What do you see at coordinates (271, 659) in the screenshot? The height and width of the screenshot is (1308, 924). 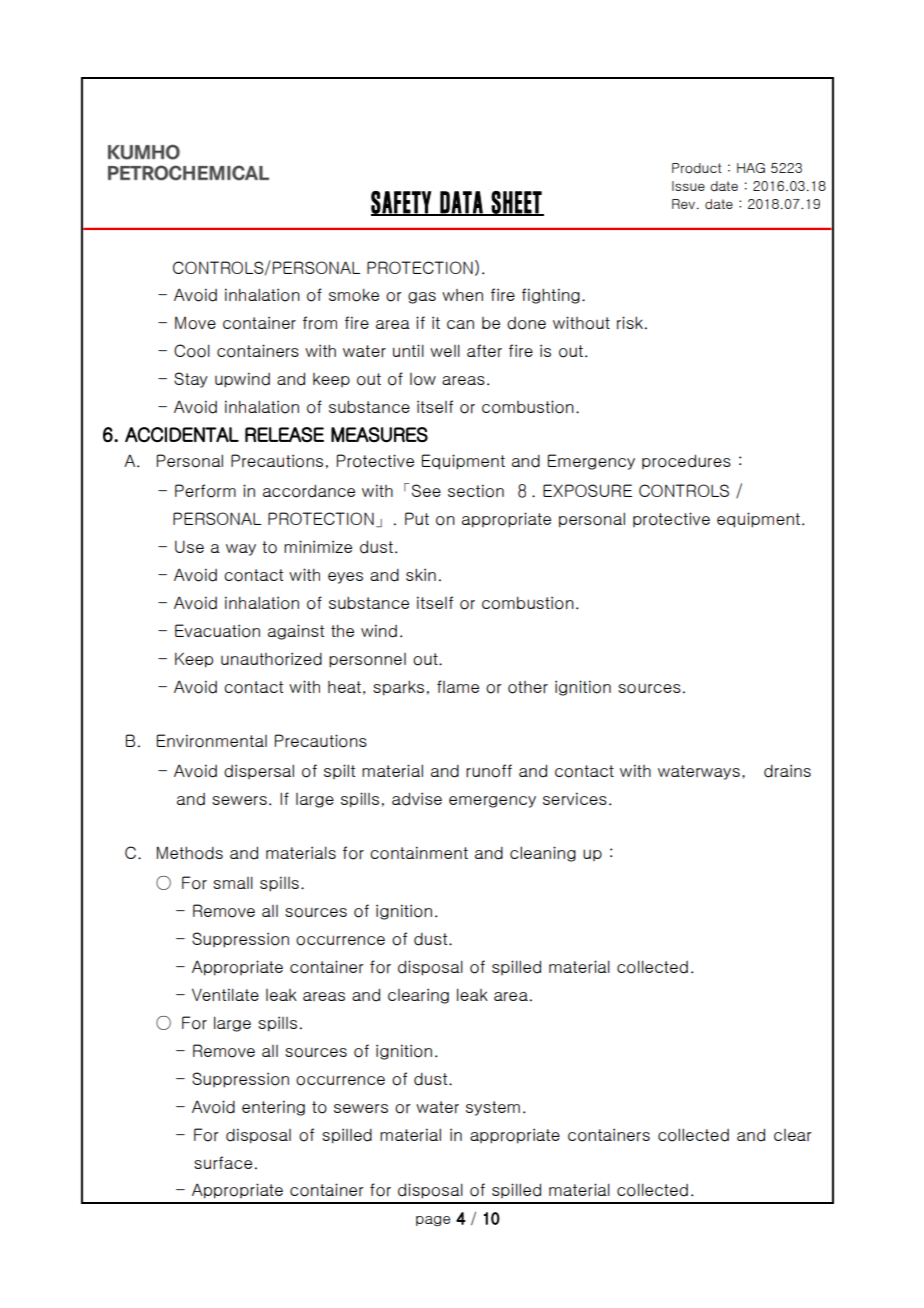 I see `unauthorized` at bounding box center [271, 659].
